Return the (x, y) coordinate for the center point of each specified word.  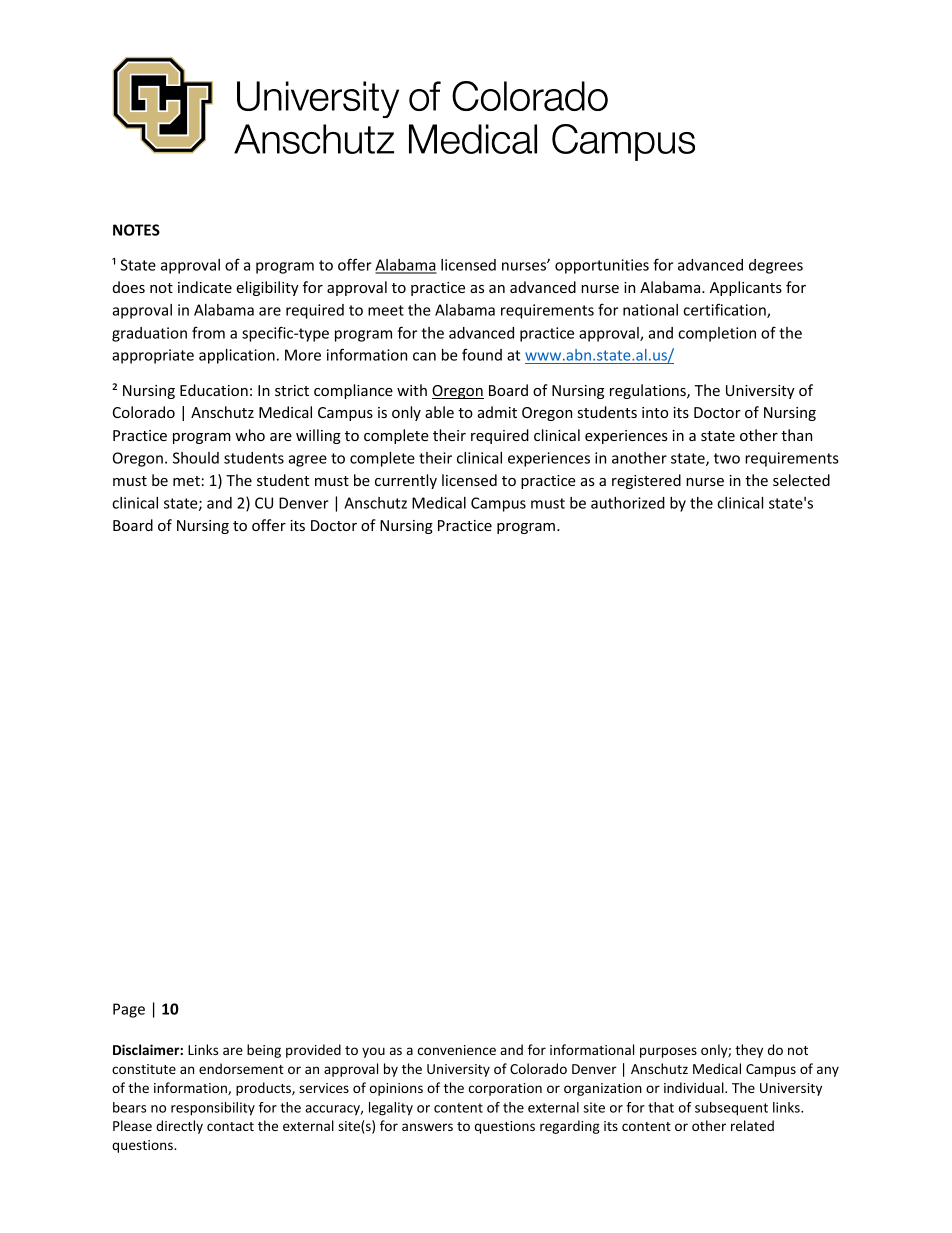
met (186, 481)
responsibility (213, 1109)
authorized (628, 503)
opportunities (602, 266)
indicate (205, 287)
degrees (776, 266)
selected (801, 480)
